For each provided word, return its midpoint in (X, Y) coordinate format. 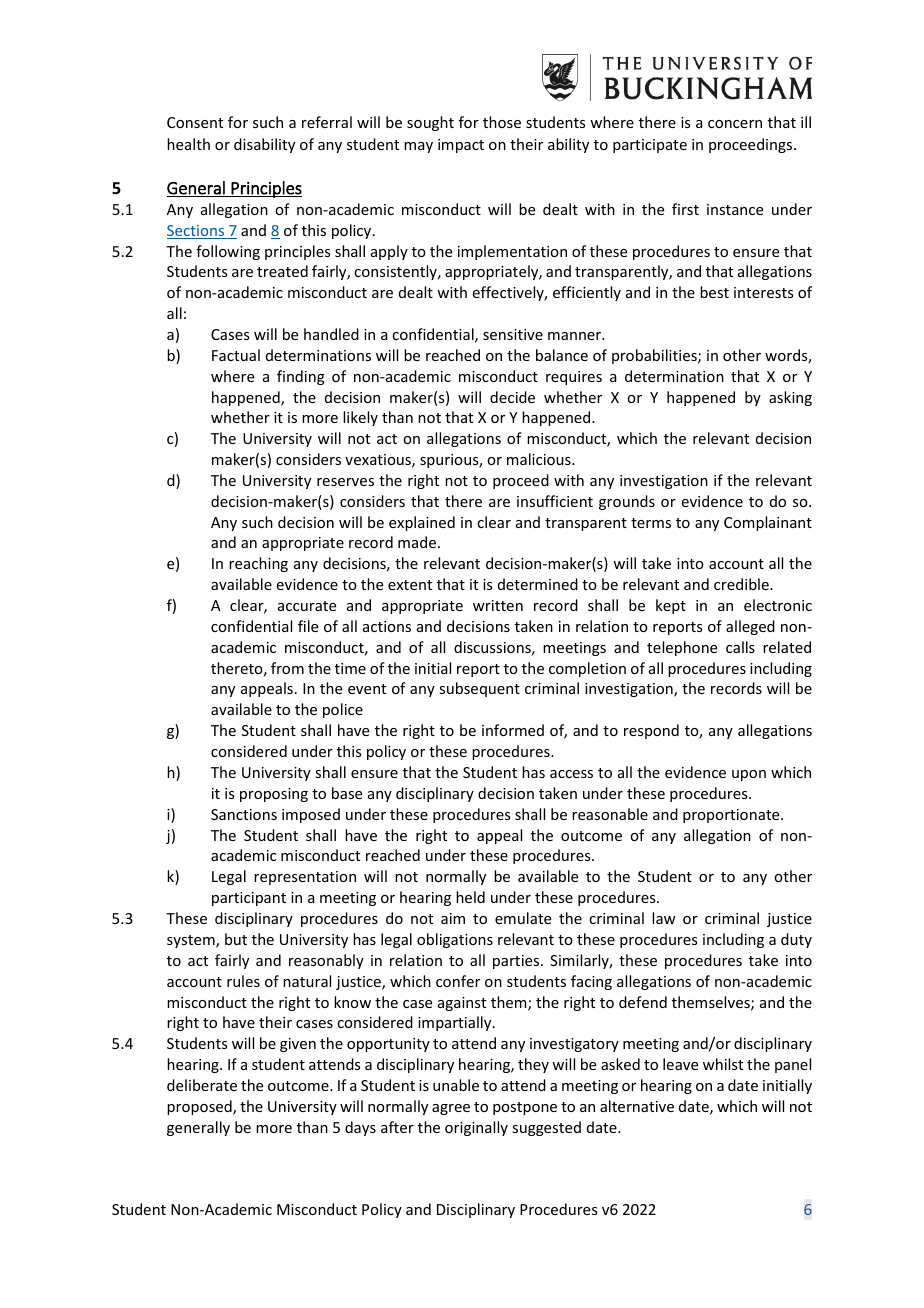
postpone (525, 1108)
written (498, 605)
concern (735, 124)
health (188, 144)
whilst (723, 1064)
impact (461, 146)
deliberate (202, 1085)
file (308, 626)
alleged (750, 627)
